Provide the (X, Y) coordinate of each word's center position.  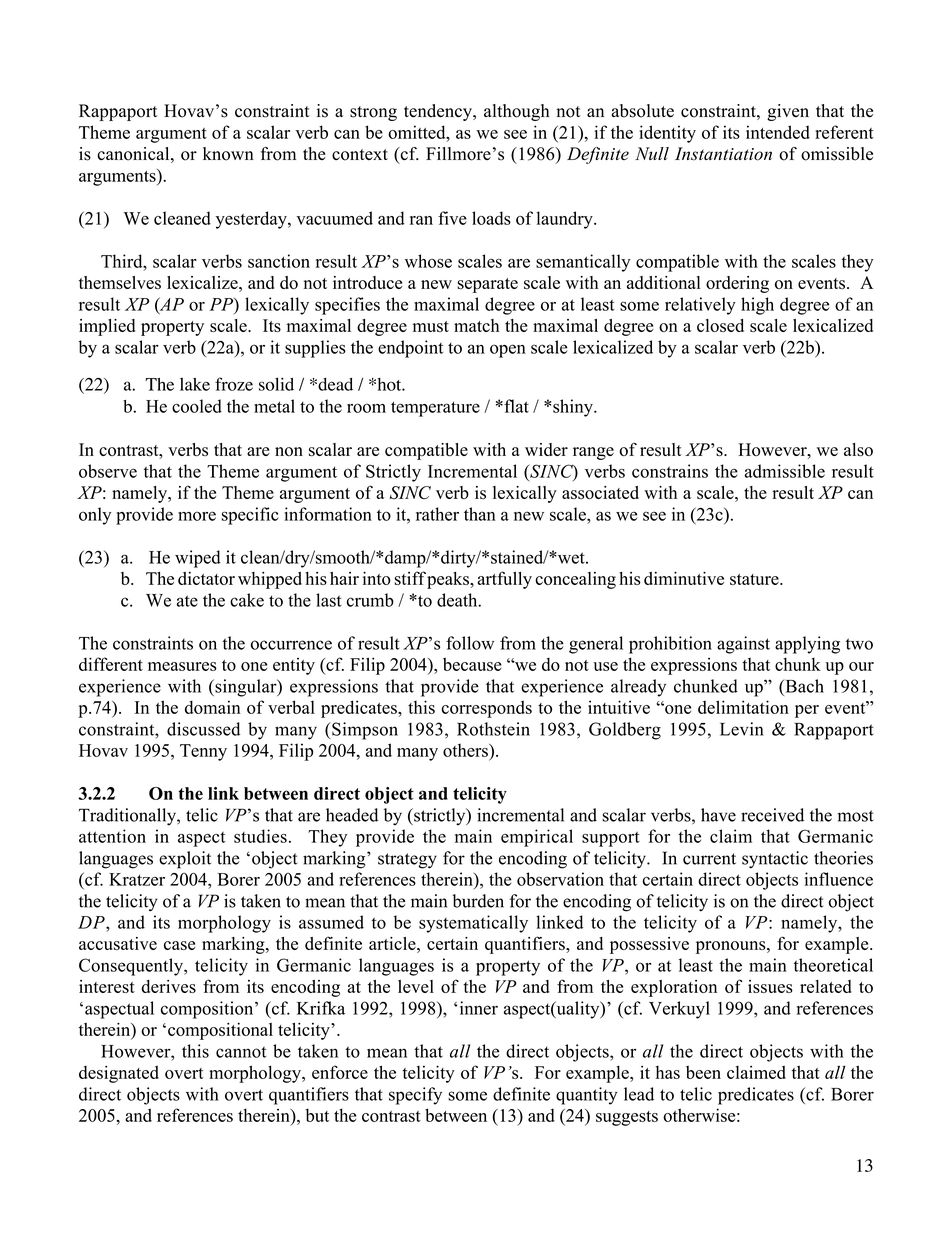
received (772, 815)
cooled (197, 406)
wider (546, 449)
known (228, 154)
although (517, 112)
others (466, 750)
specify (415, 1096)
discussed (203, 729)
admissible (785, 471)
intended (778, 132)
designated (119, 1074)
